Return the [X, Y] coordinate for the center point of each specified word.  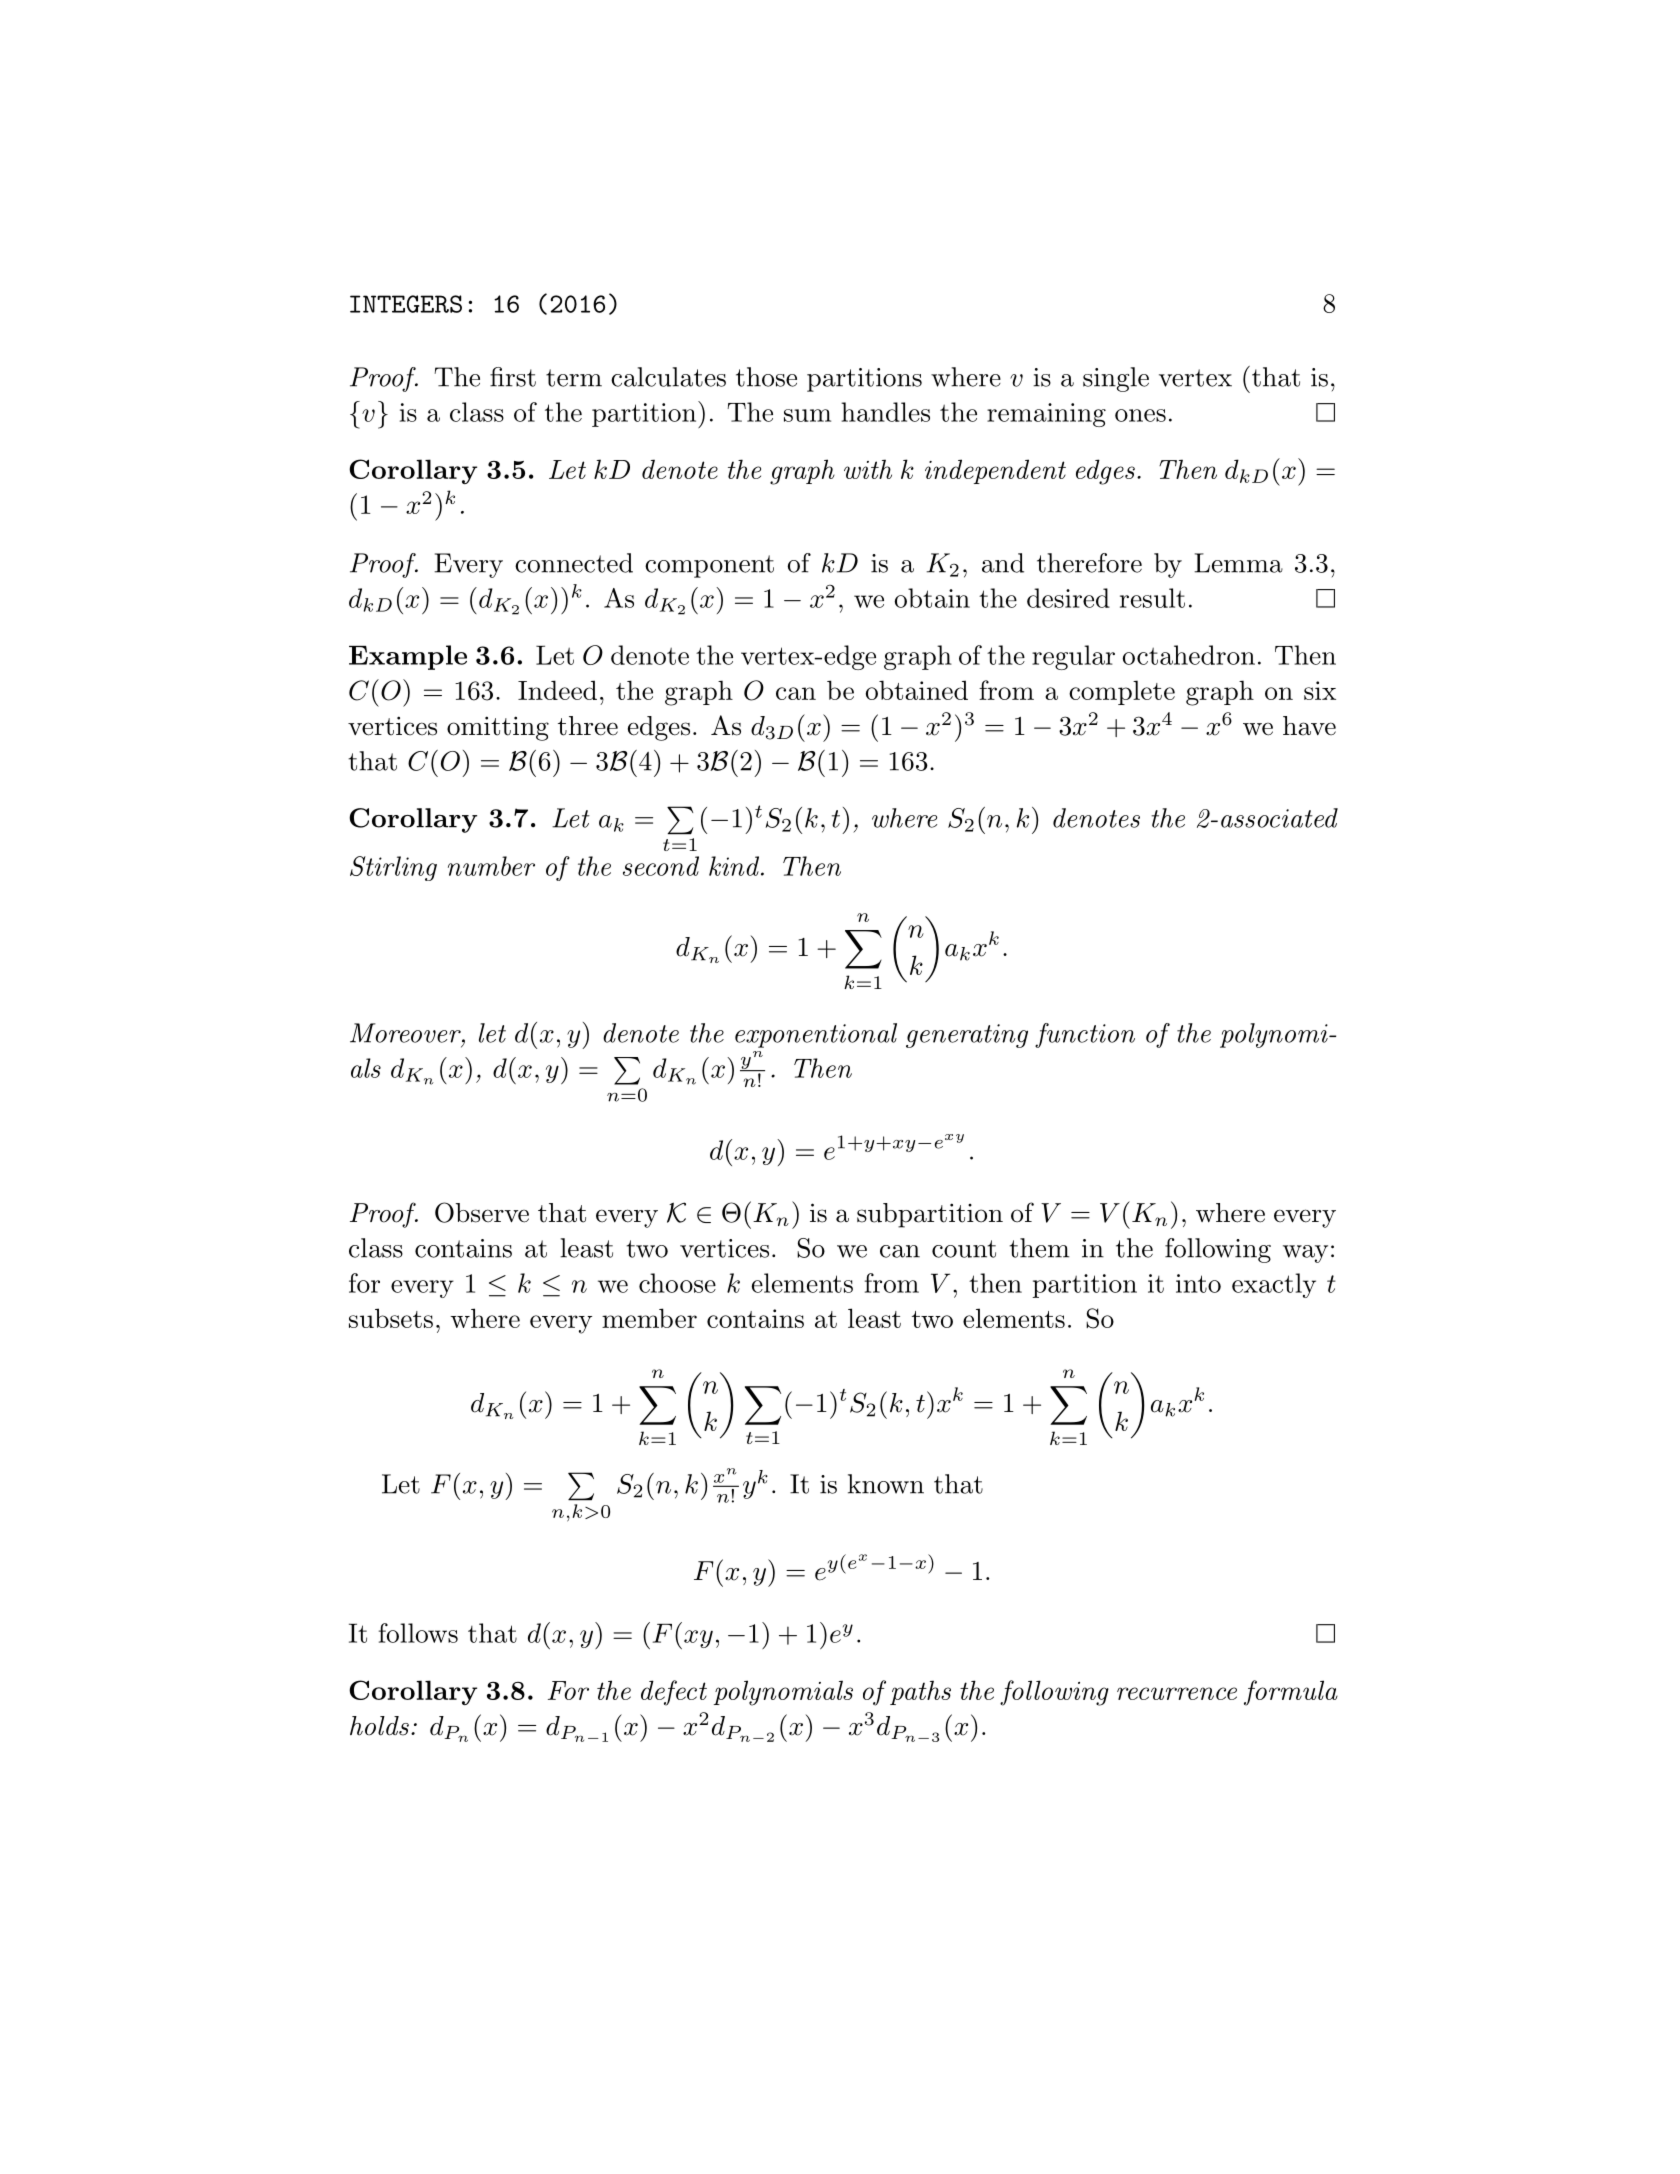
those [766, 377]
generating [967, 1036]
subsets [391, 1318]
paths [920, 1692]
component [709, 566]
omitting [498, 728]
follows [418, 1633]
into [1198, 1283]
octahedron [1189, 655]
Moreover [406, 1033]
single [1116, 379]
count [964, 1249]
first [513, 377]
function [1085, 1035]
